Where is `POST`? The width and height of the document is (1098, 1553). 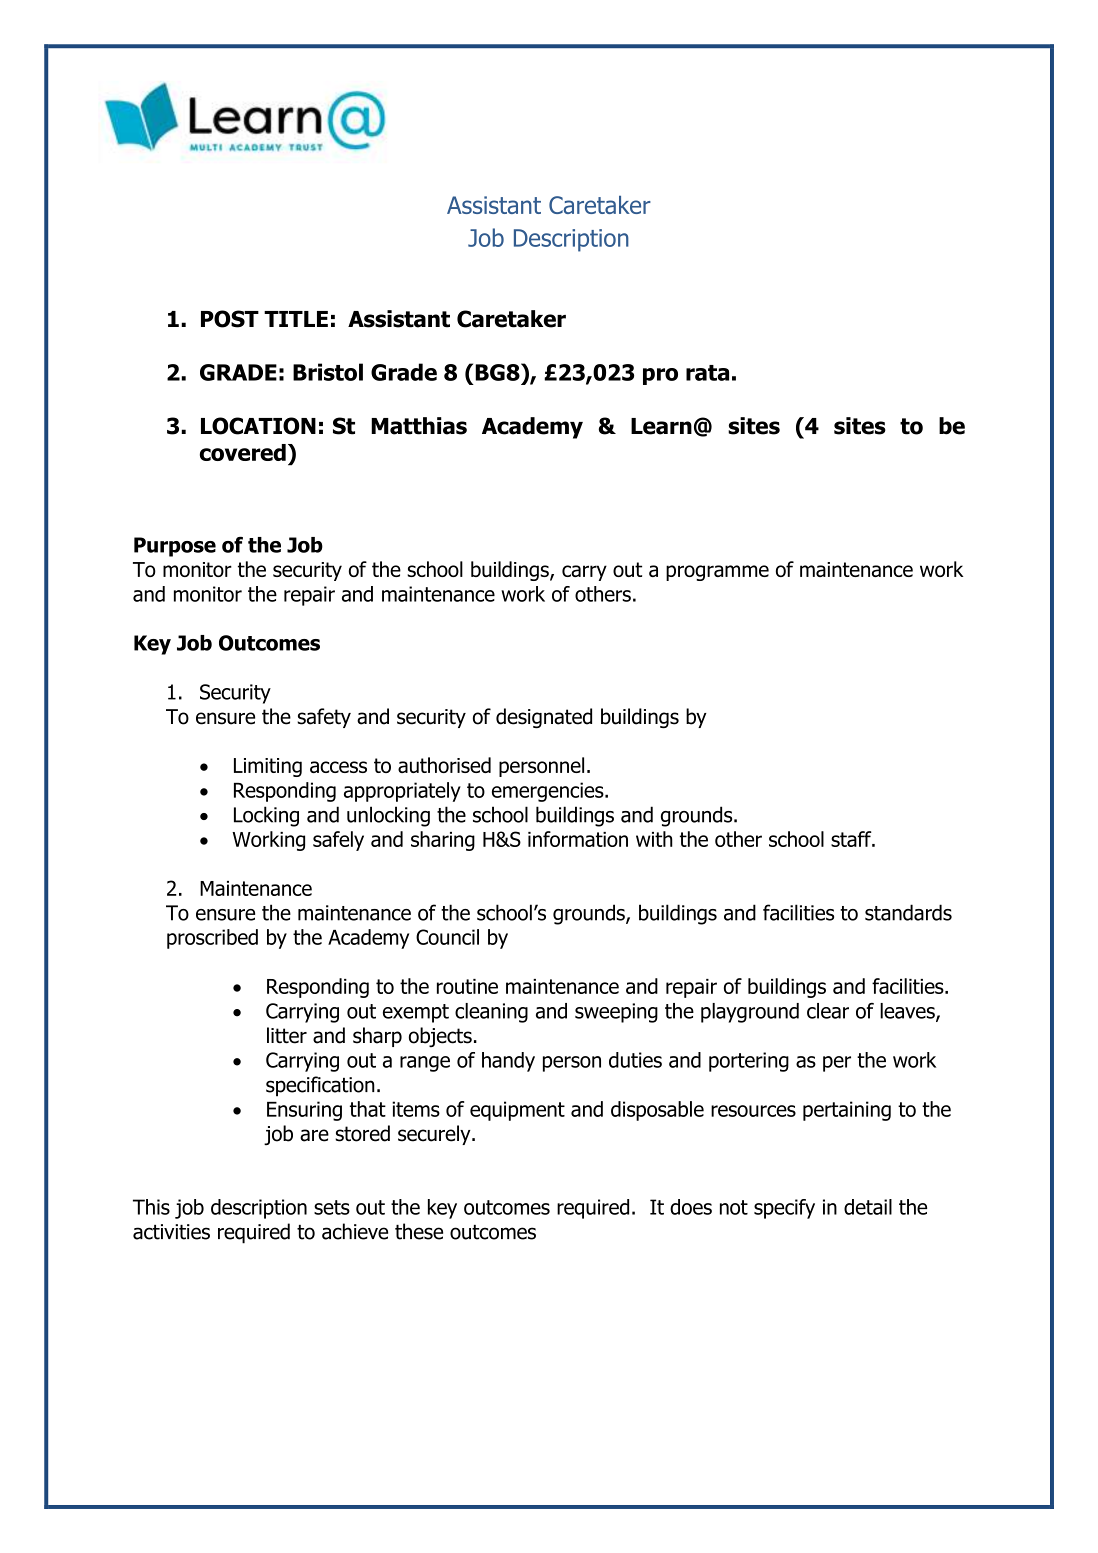 POST is located at coordinates (230, 319).
